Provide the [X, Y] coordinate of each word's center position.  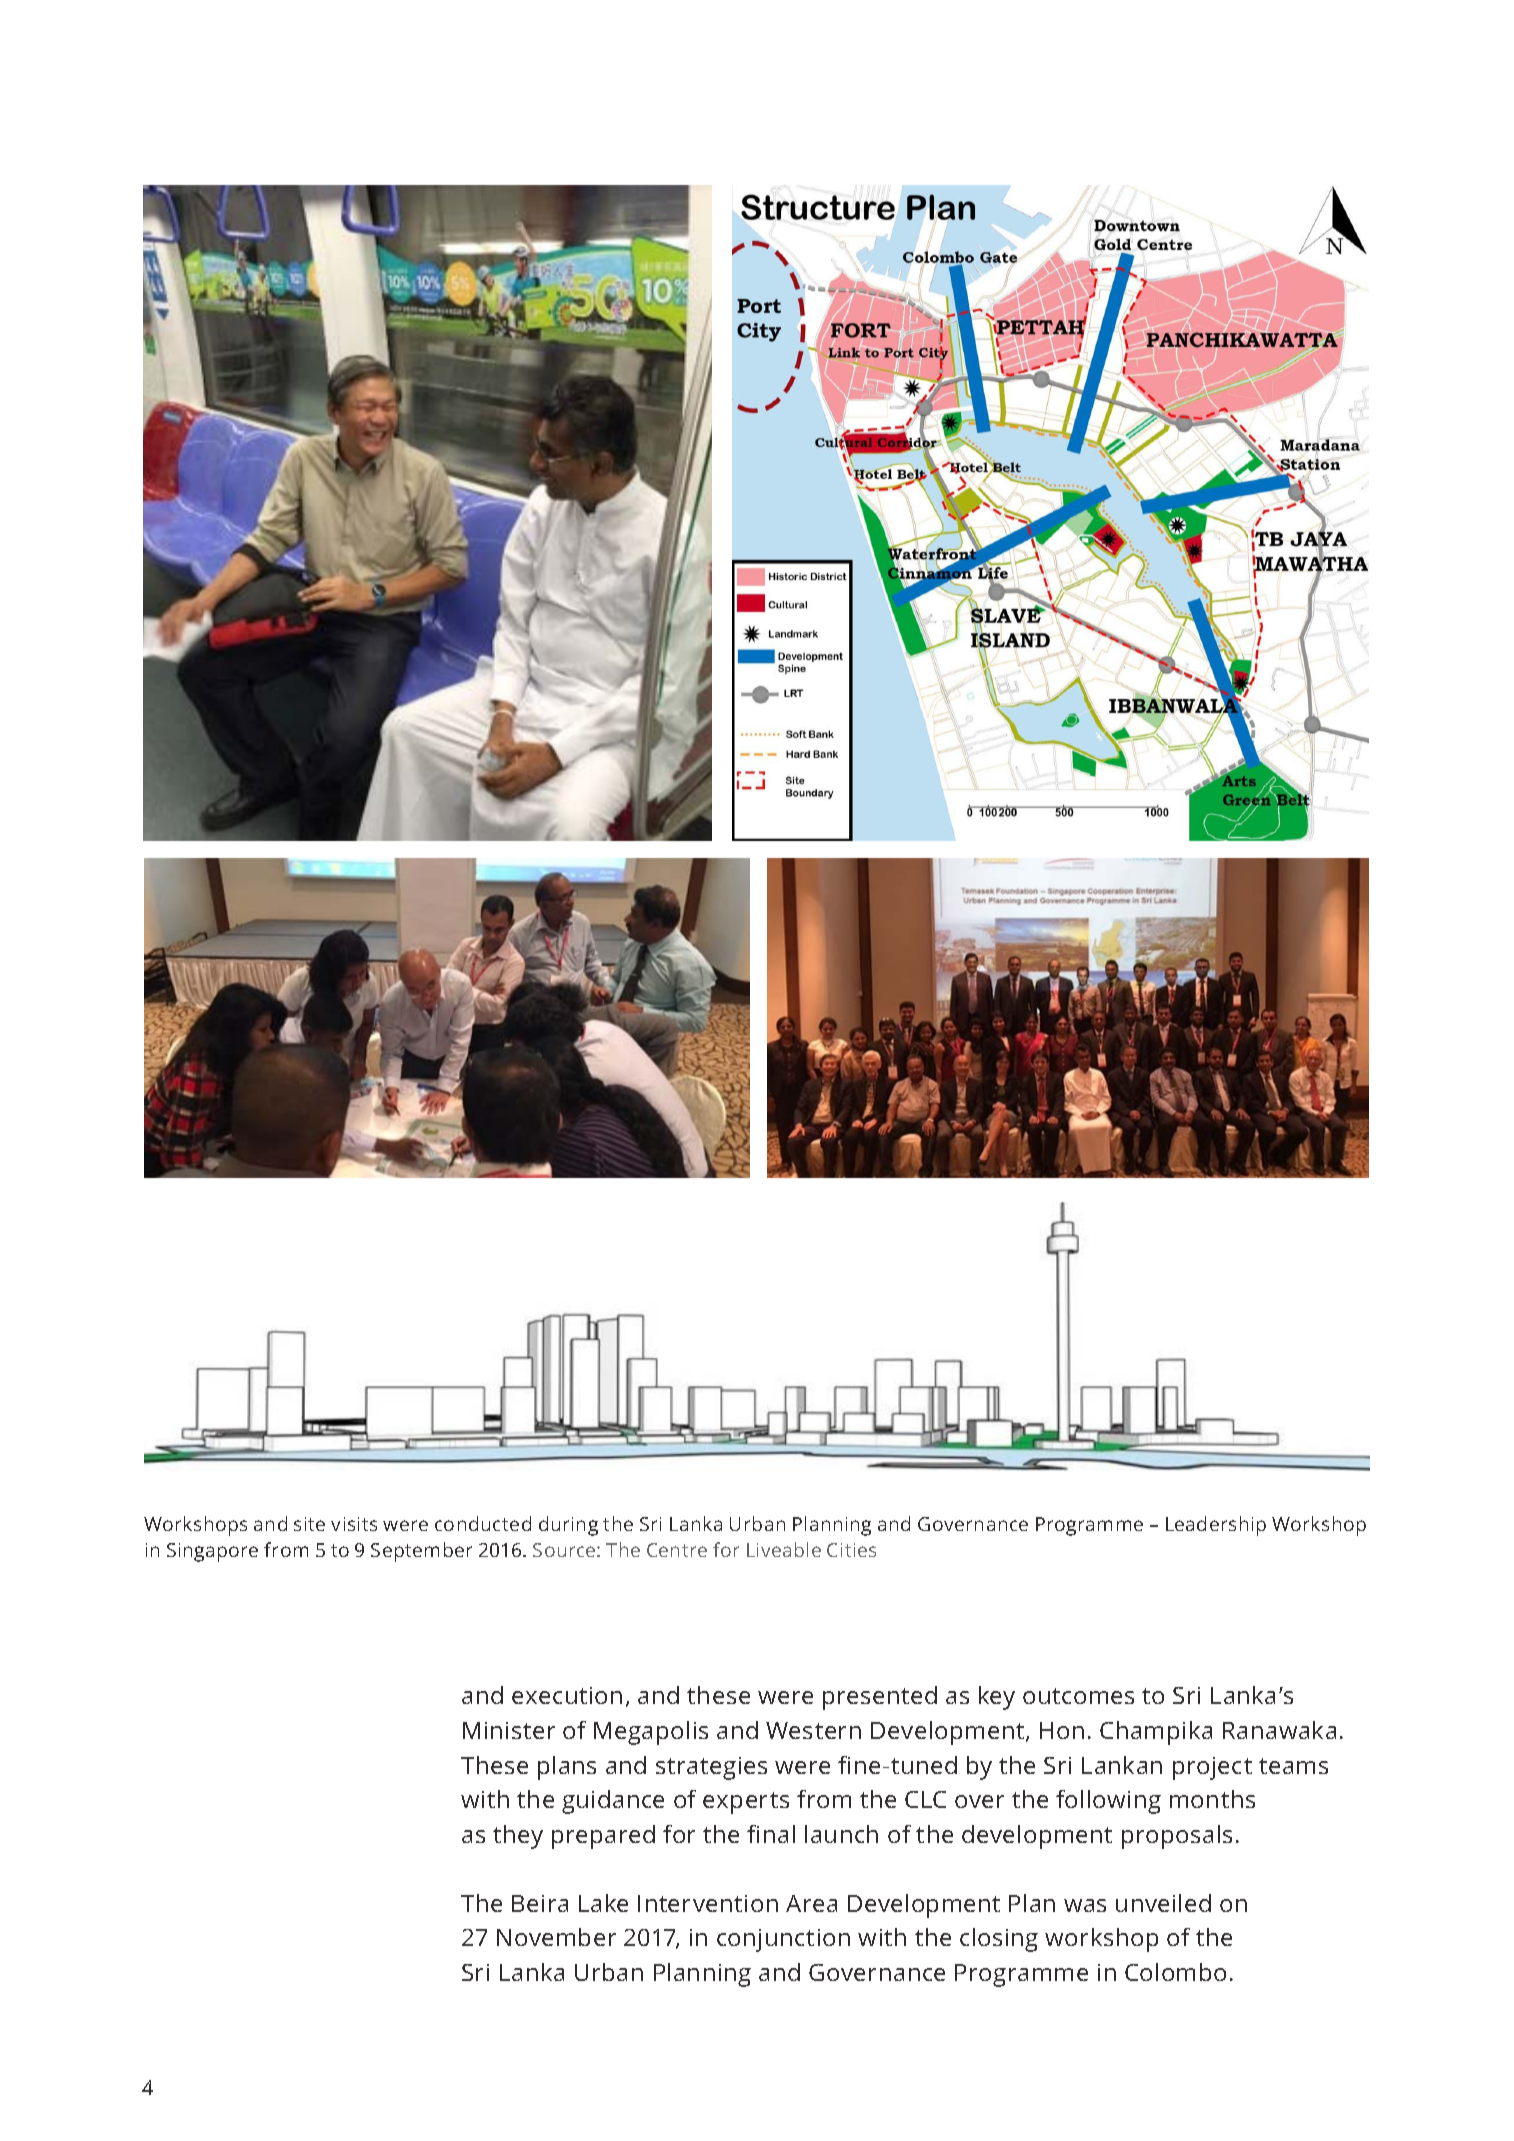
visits [354, 1524]
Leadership [1216, 1526]
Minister [509, 1730]
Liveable [784, 1549]
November [556, 1937]
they [518, 1837]
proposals [1177, 1837]
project [1212, 1768]
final [771, 1834]
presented [880, 1698]
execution [567, 1695]
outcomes [1078, 1696]
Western [813, 1730]
